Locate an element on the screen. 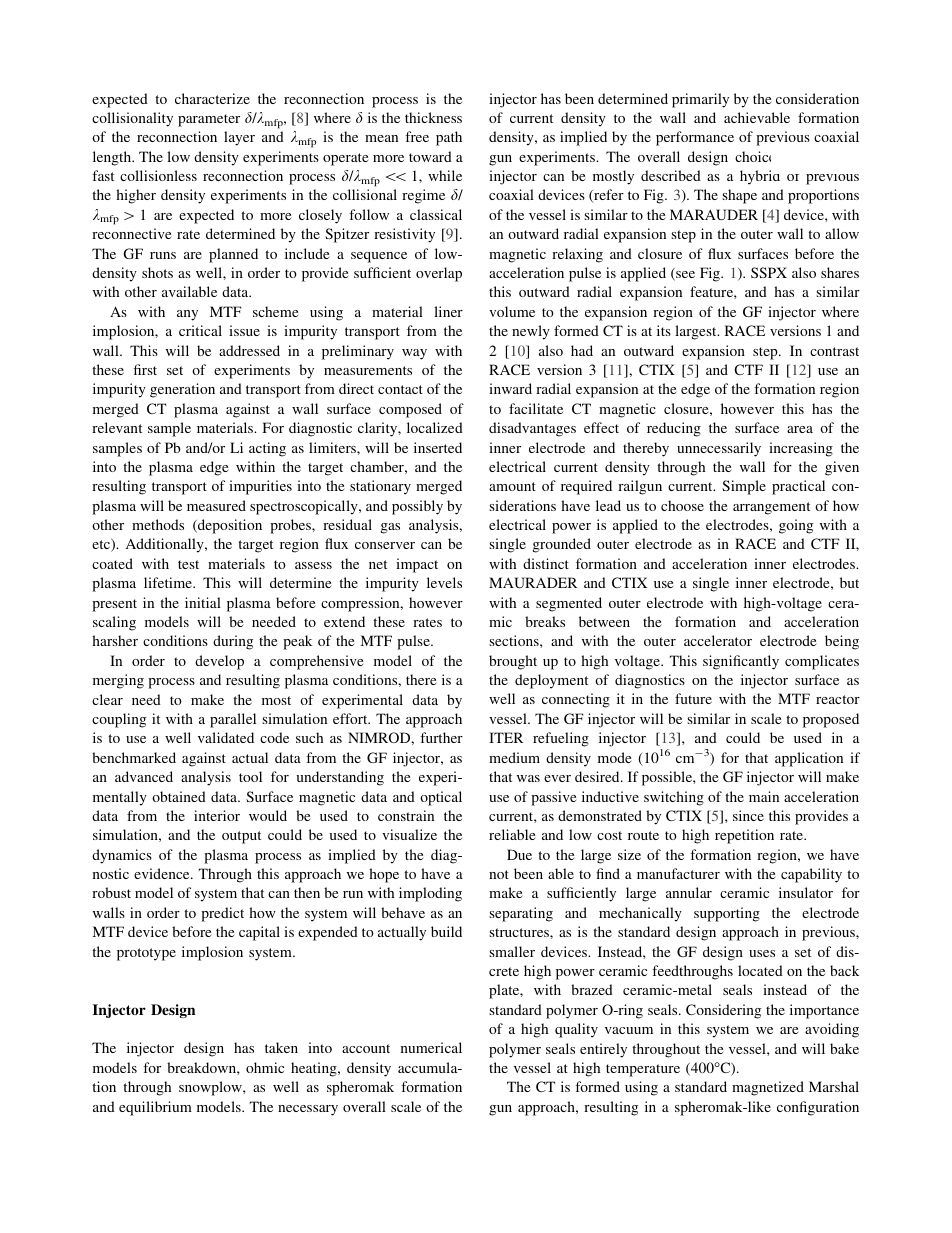  parameter is located at coordinates (209, 120).
